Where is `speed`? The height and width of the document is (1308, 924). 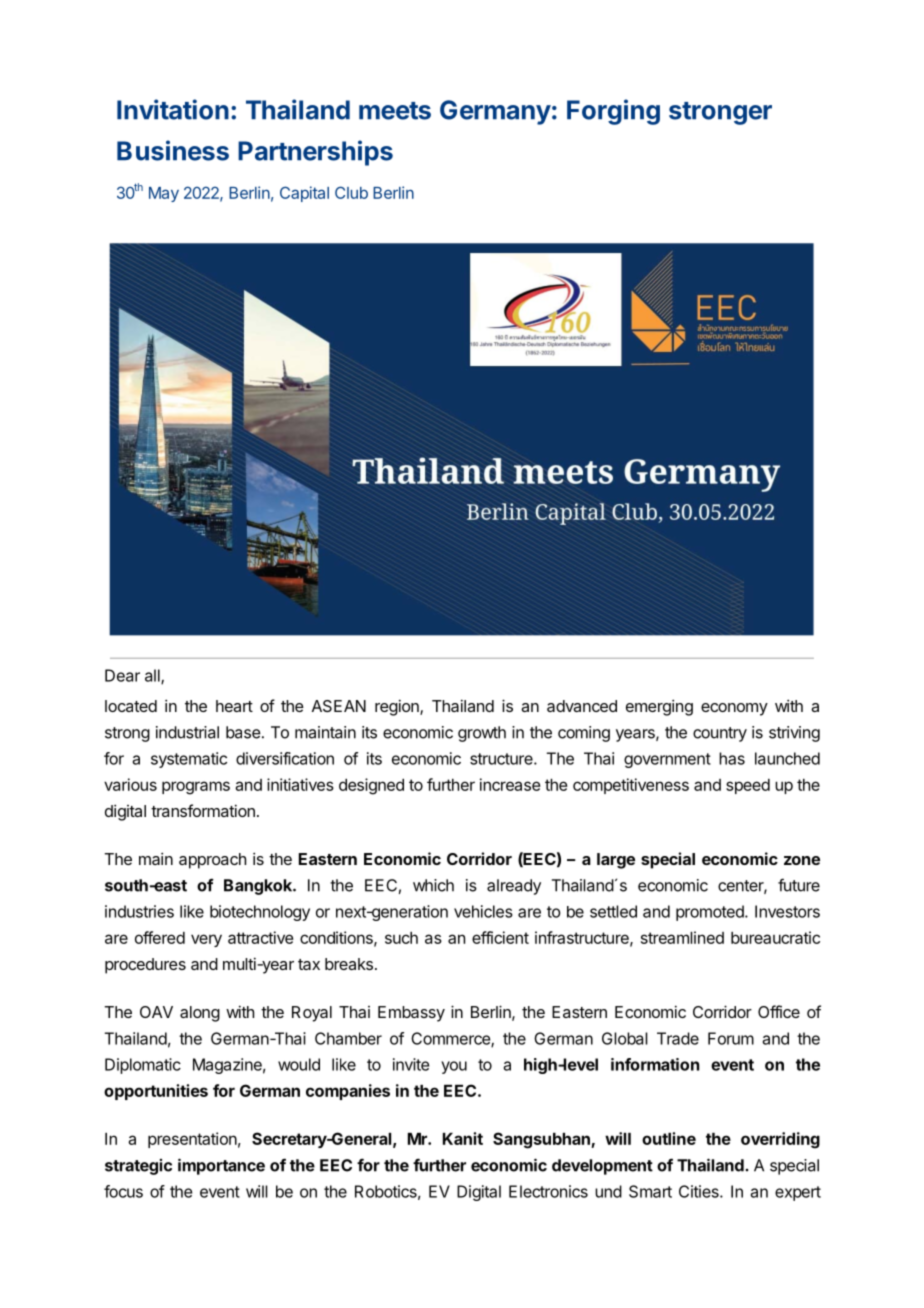
speed is located at coordinates (748, 786).
